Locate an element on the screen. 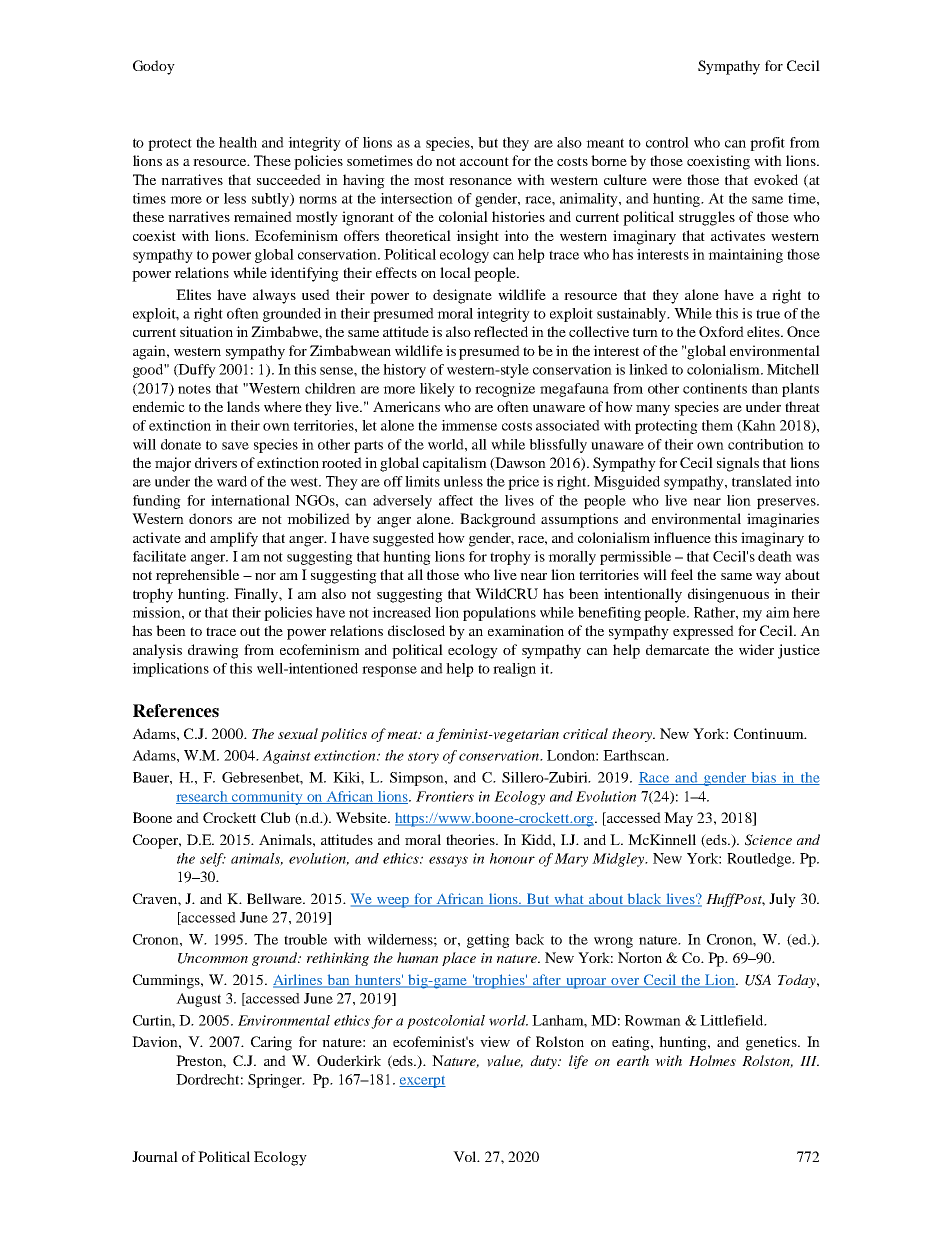 The width and height of the screenshot is (952, 1233). health is located at coordinates (238, 142).
